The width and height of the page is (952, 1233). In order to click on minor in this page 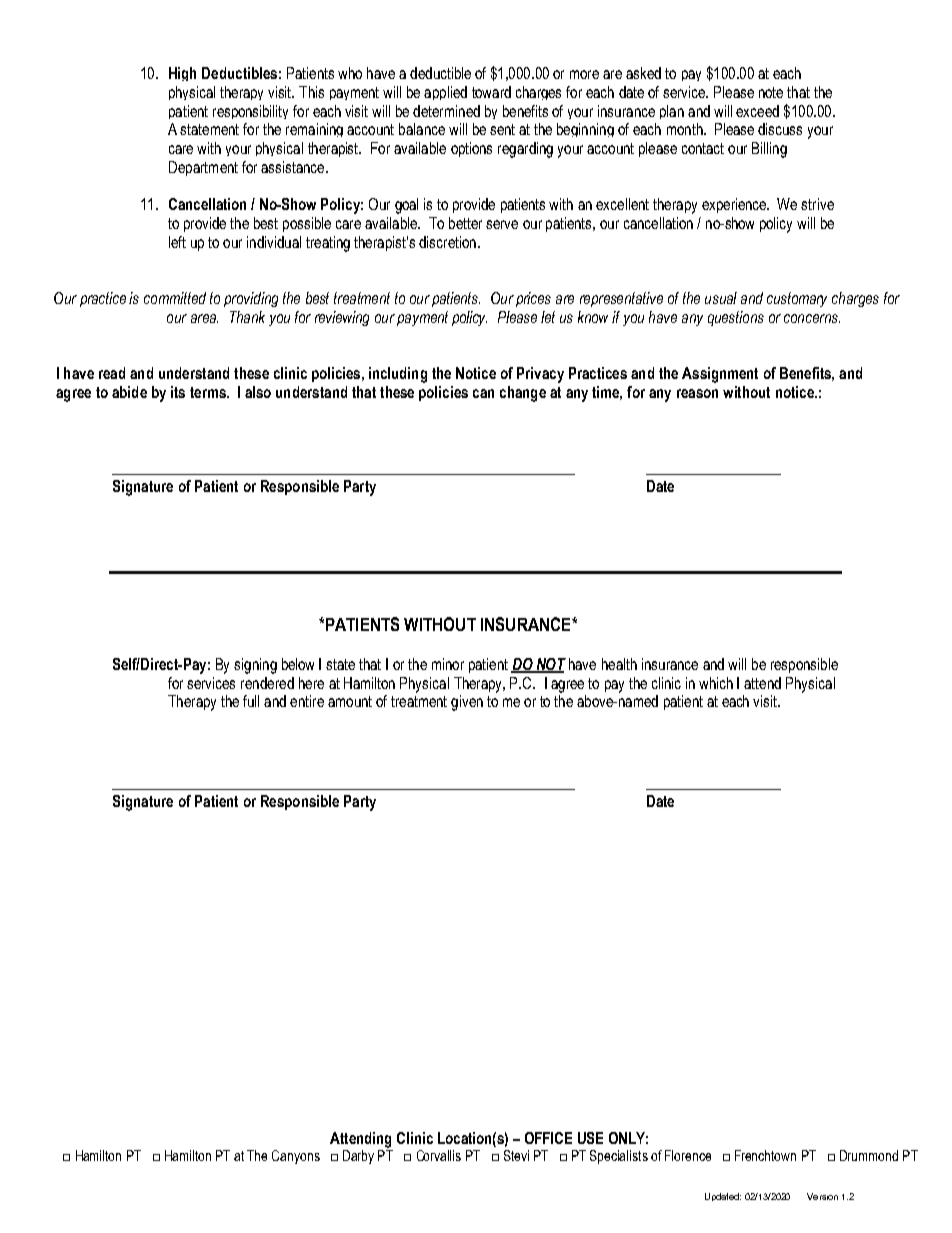, I will do `click(448, 664)`.
